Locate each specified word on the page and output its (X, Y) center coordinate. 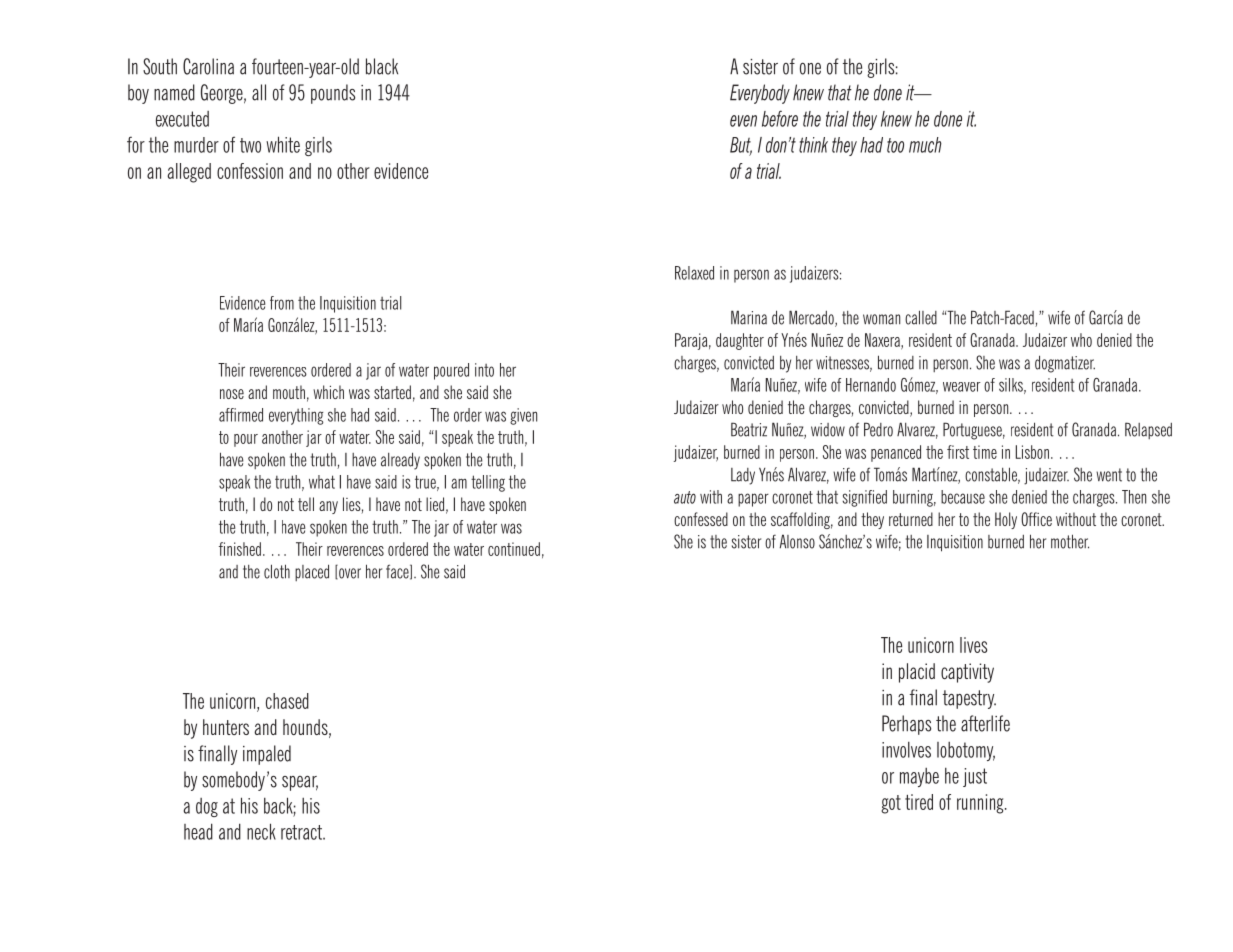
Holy (1006, 520)
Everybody (760, 94)
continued (514, 549)
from (282, 303)
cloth (277, 571)
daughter (740, 341)
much (925, 145)
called (921, 317)
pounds (333, 94)
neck (261, 831)
